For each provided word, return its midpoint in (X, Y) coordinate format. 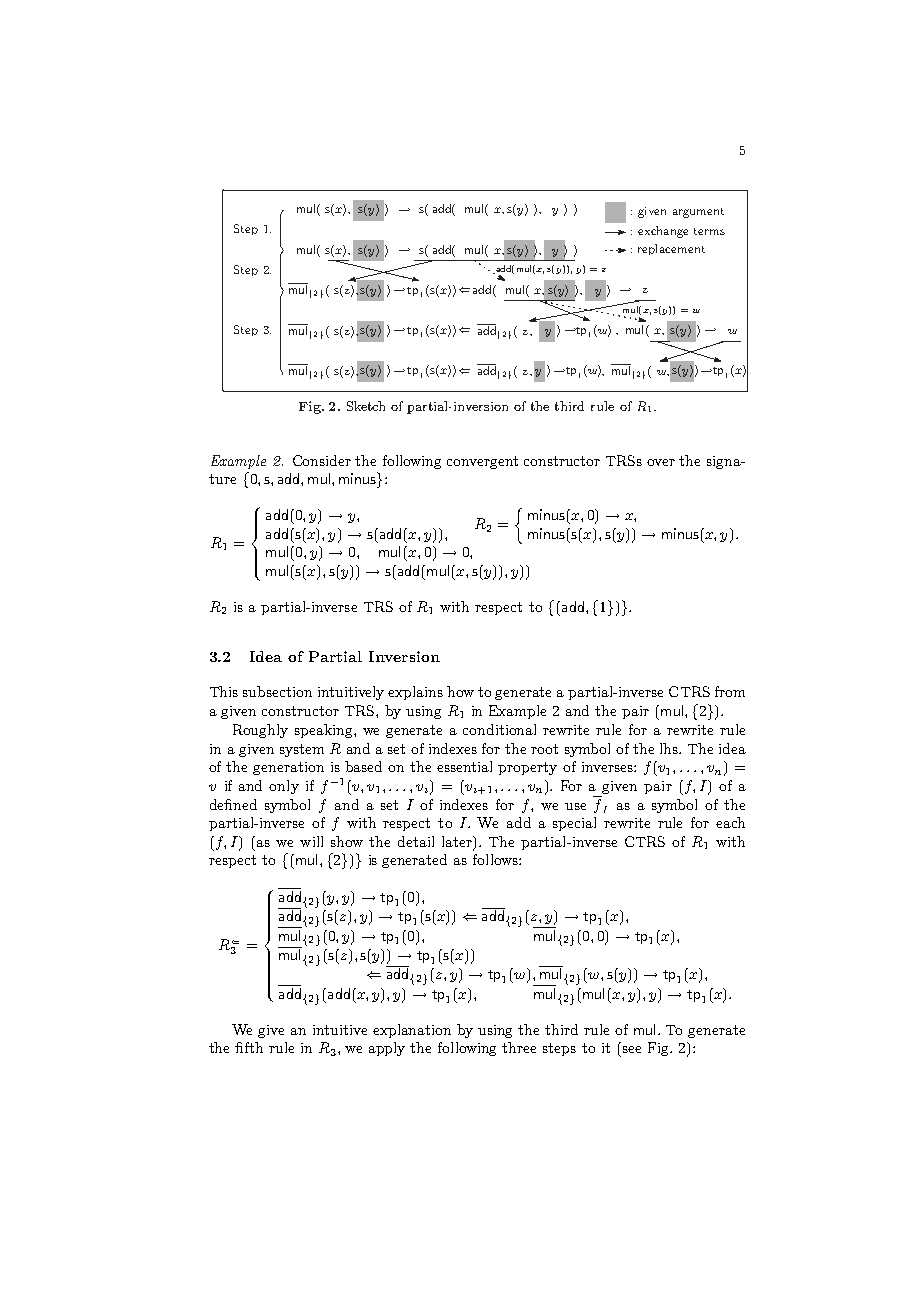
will (311, 841)
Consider (322, 460)
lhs (670, 748)
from (730, 691)
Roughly (260, 731)
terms (709, 231)
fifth (249, 1047)
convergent (482, 462)
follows (496, 859)
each (730, 822)
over (661, 462)
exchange (663, 232)
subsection (277, 691)
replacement (671, 249)
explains (415, 693)
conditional (499, 729)
